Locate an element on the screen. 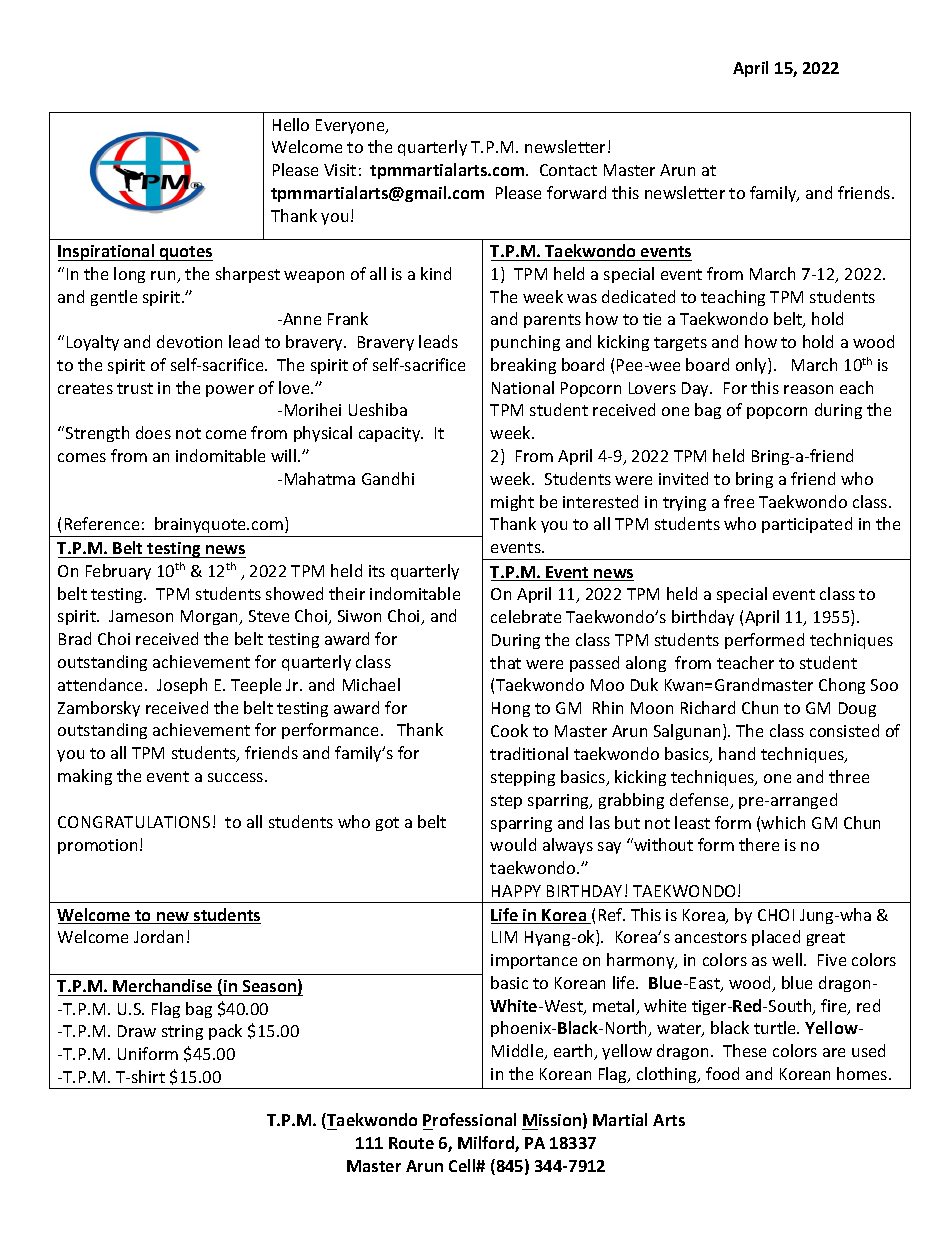 Image resolution: width=952 pixels, height=1233 pixels. Soo is located at coordinates (884, 685).
